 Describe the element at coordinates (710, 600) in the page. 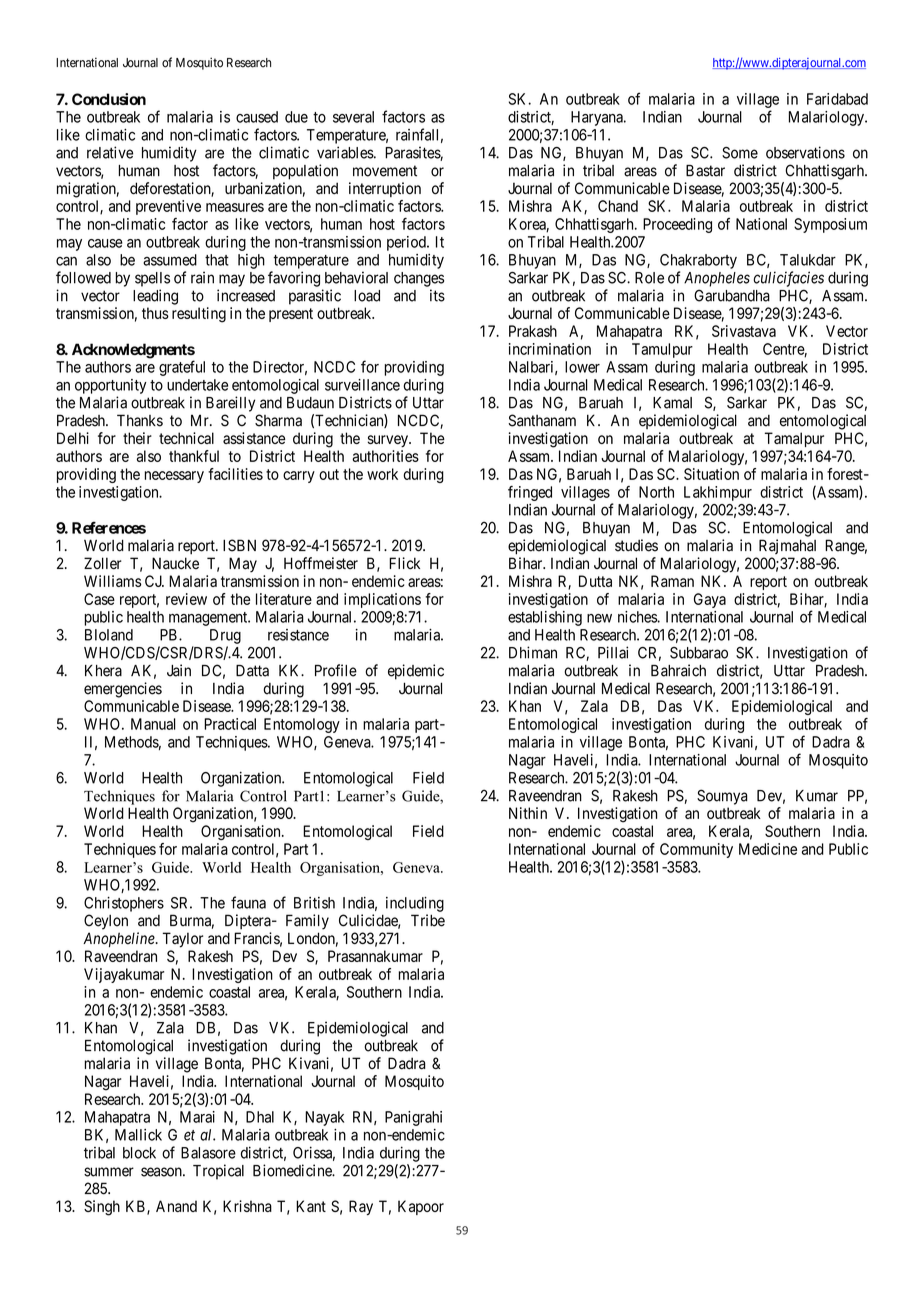

I see `Gaya` at that location.
